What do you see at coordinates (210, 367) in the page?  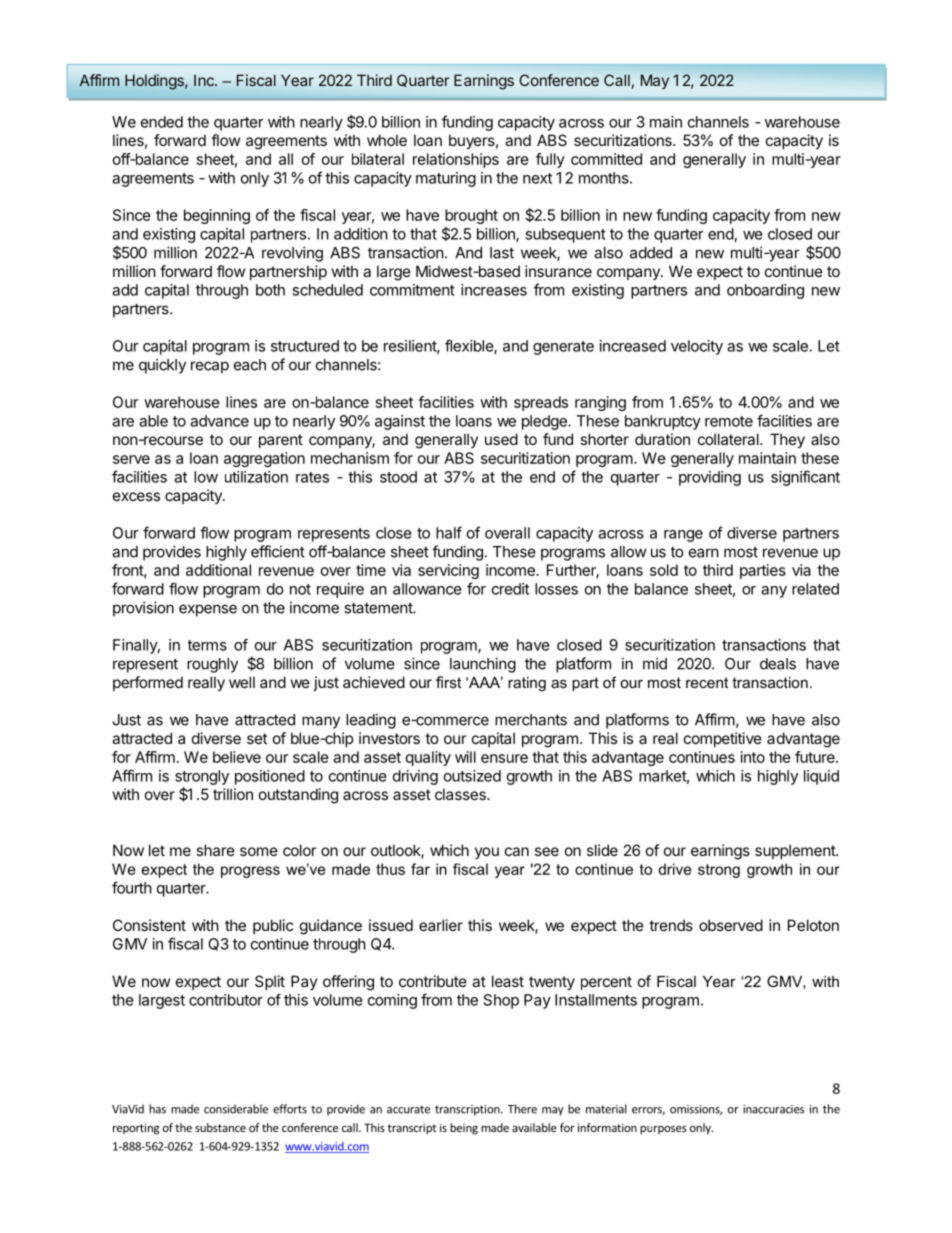 I see `recap` at bounding box center [210, 367].
